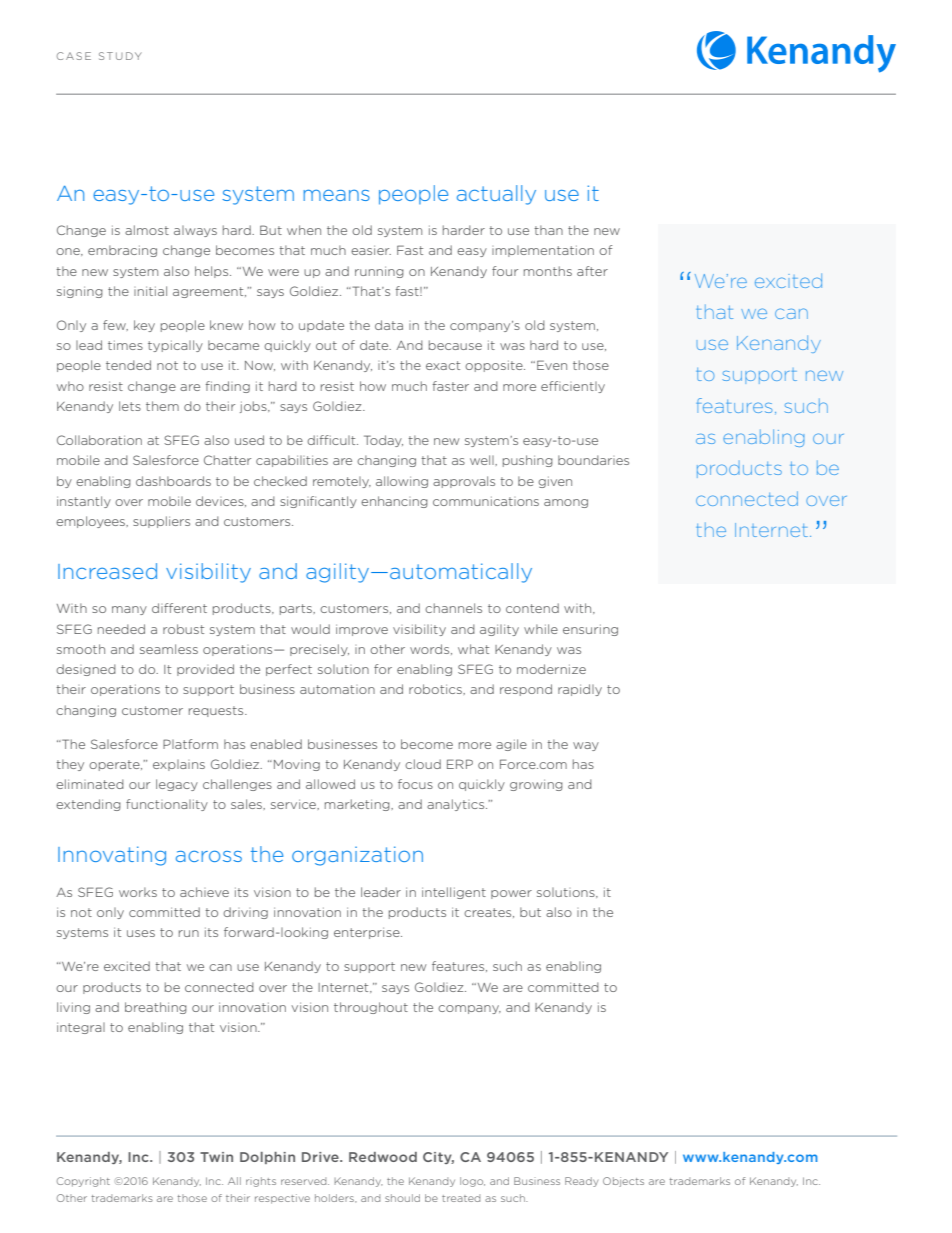  What do you see at coordinates (147, 230) in the image?
I see `almost` at bounding box center [147, 230].
